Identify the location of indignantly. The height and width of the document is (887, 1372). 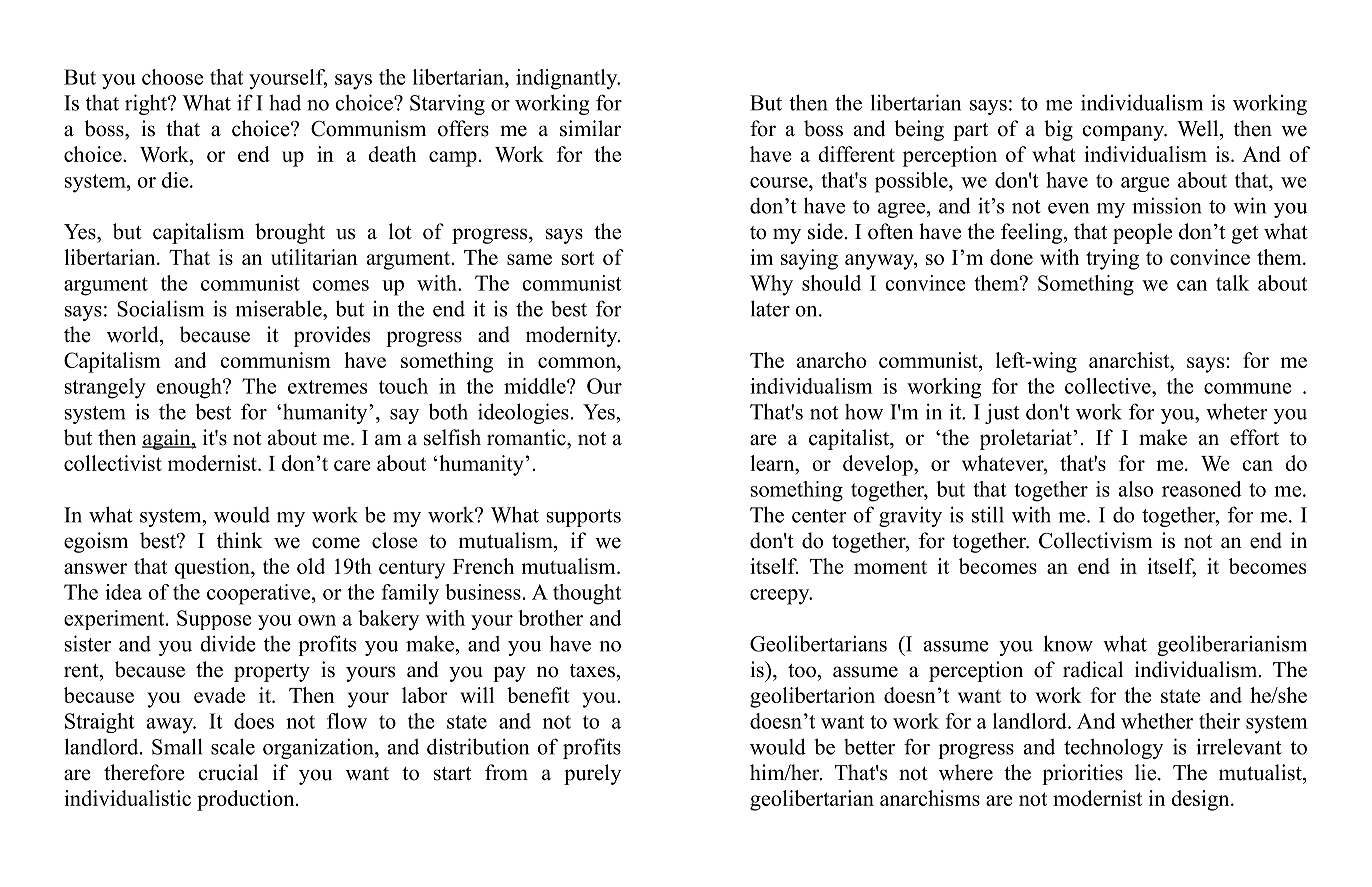
(568, 79).
